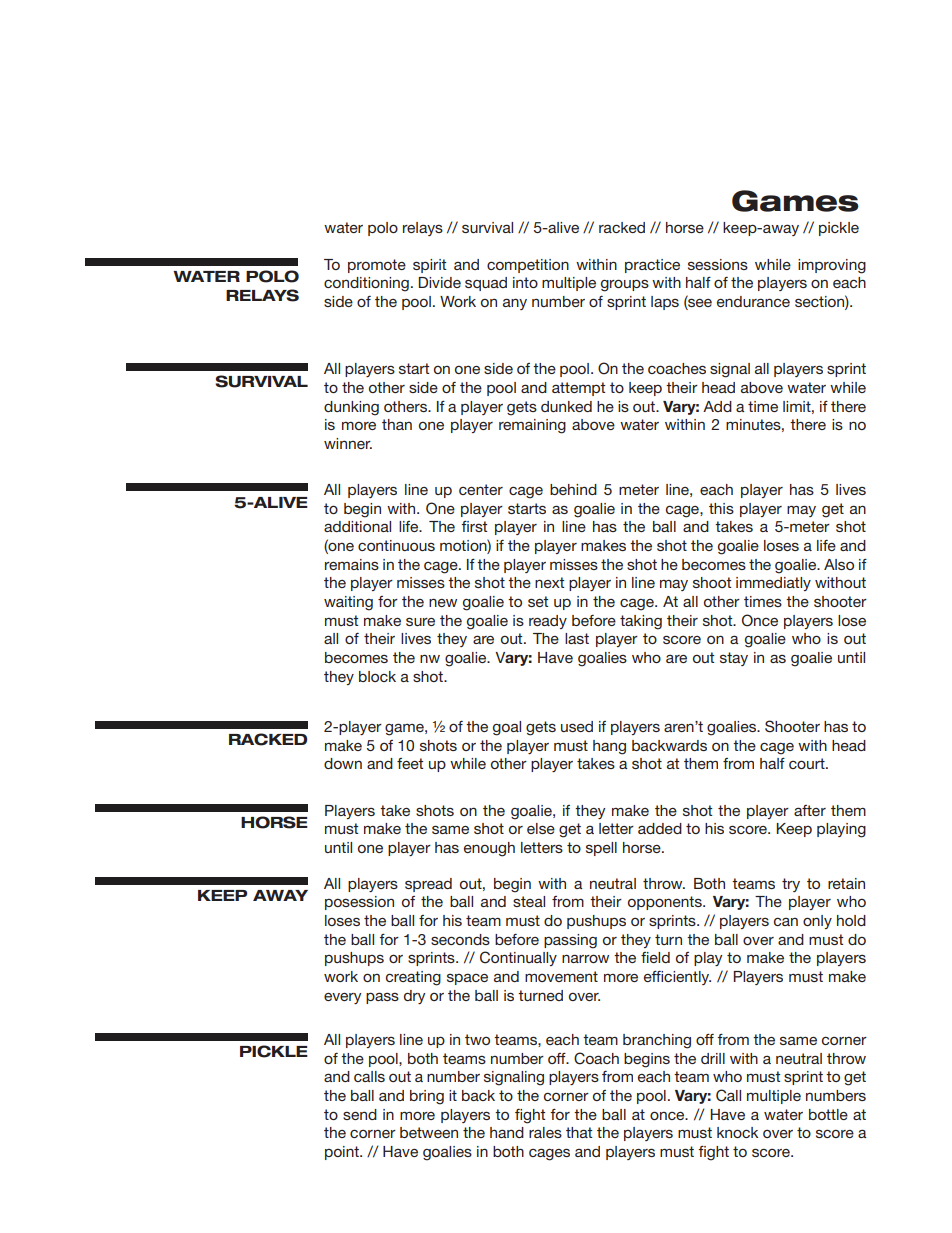  I want to click on endurance, so click(753, 301).
